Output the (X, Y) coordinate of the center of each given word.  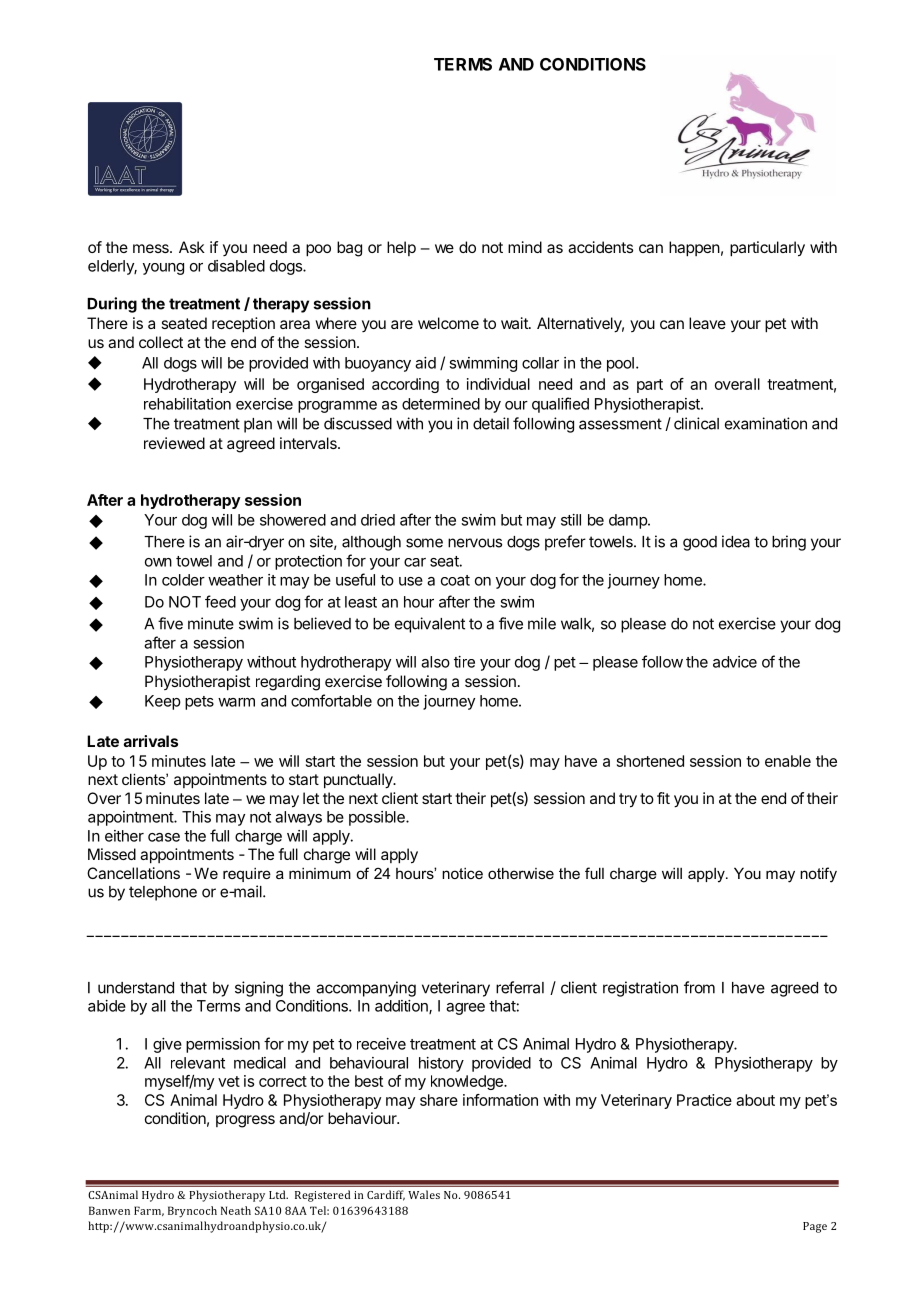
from (699, 987)
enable (788, 761)
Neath (236, 1210)
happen (694, 249)
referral (520, 987)
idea (736, 541)
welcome (448, 323)
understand (136, 988)
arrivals (151, 741)
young (163, 269)
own (158, 562)
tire (464, 662)
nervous (475, 543)
